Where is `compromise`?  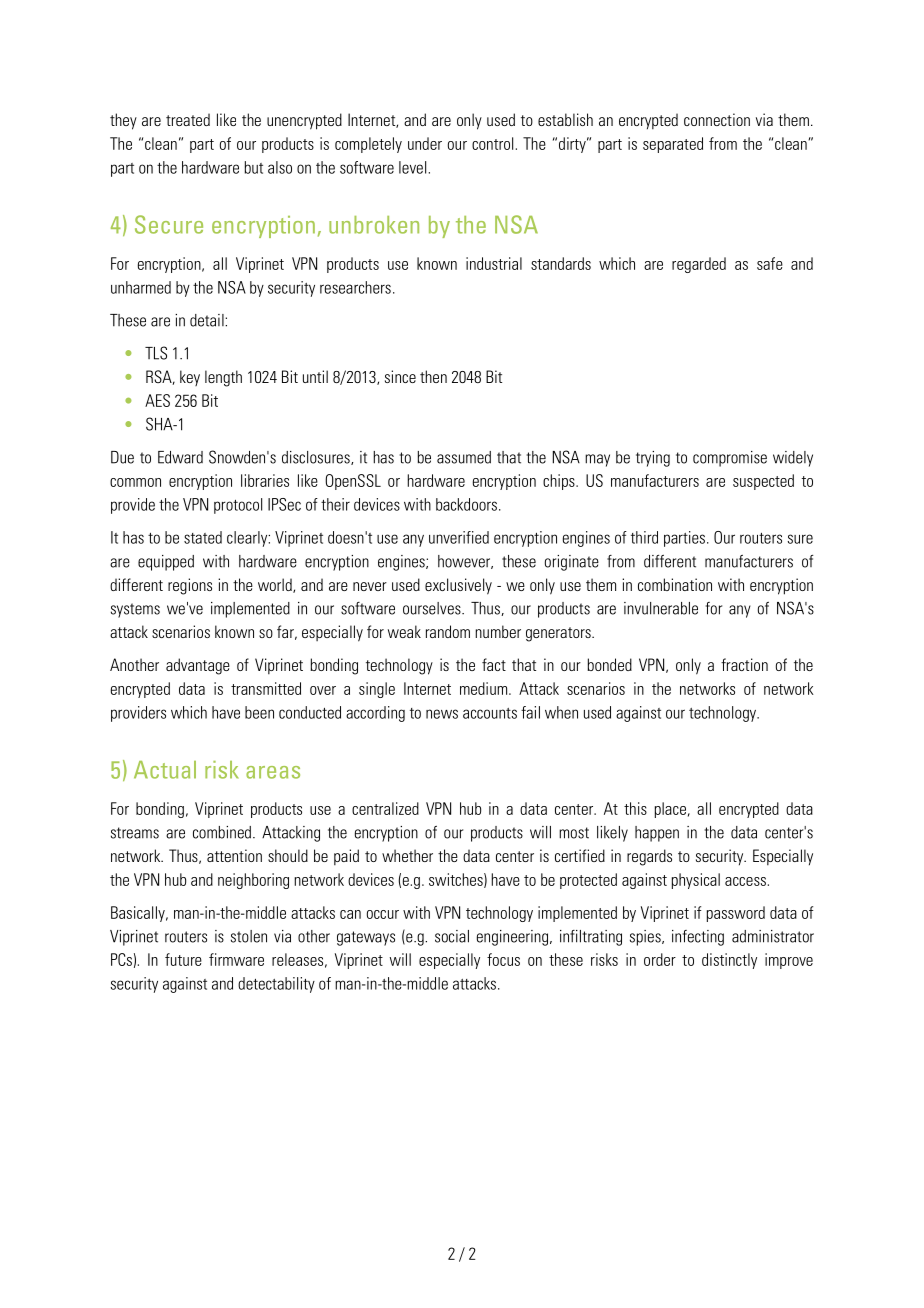
compromise is located at coordinates (730, 459).
